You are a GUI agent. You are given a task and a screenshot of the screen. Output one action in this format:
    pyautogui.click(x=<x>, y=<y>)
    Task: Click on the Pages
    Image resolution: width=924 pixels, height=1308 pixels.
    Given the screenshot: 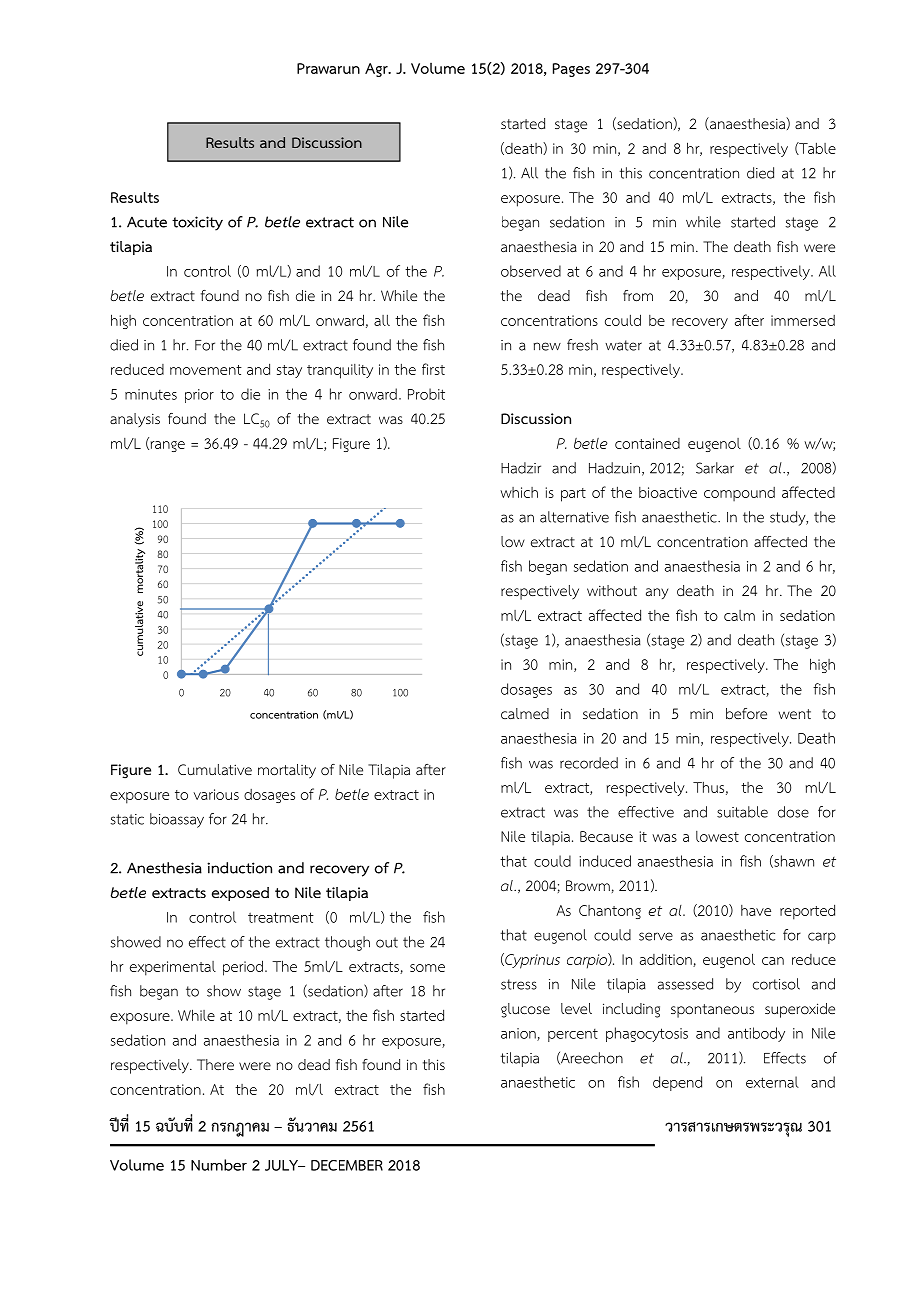 What is the action you would take?
    pyautogui.click(x=571, y=70)
